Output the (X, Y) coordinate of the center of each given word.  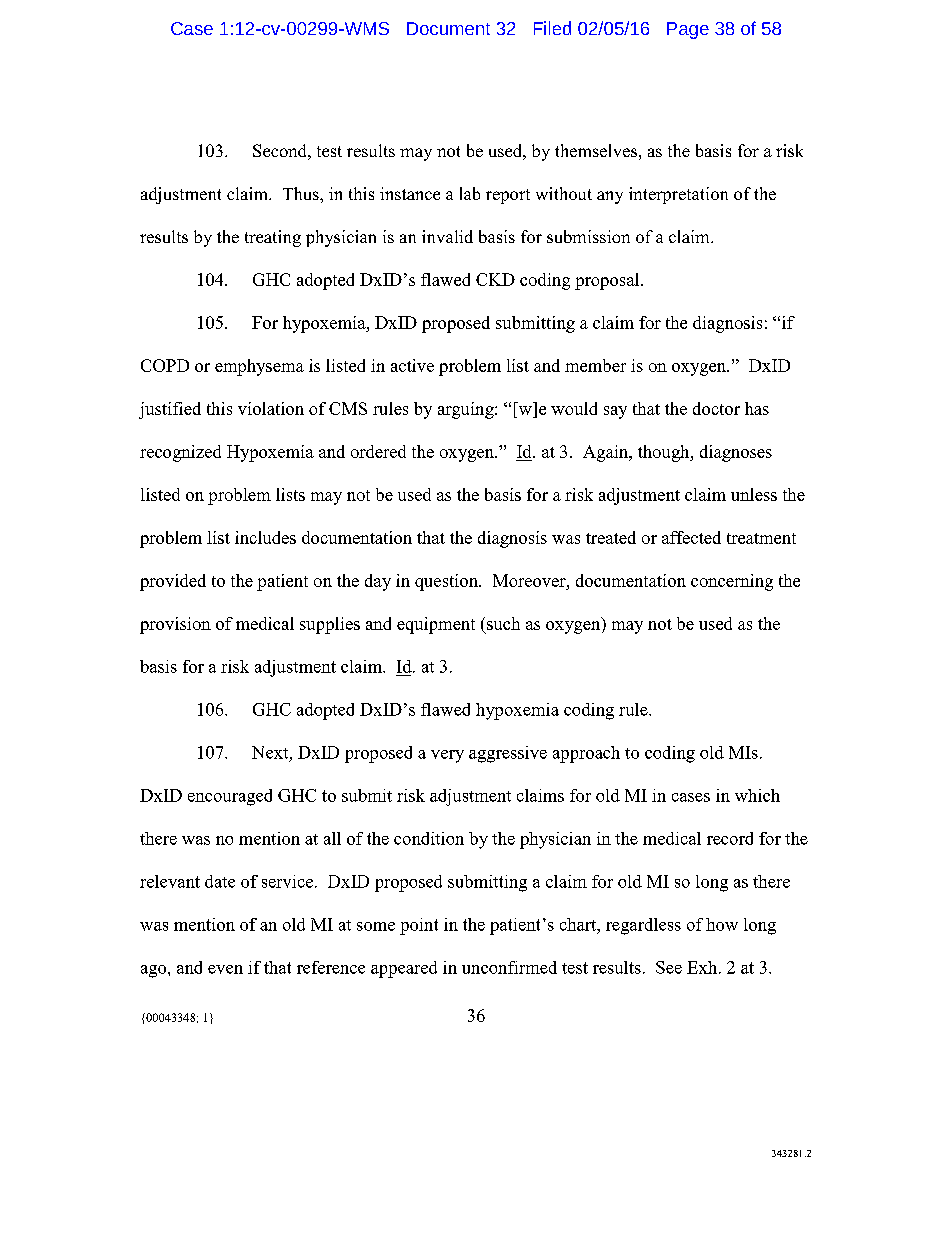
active (412, 365)
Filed (552, 28)
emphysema (259, 367)
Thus (302, 193)
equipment (436, 625)
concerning (732, 582)
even (225, 969)
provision (175, 625)
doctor (716, 408)
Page (688, 30)
